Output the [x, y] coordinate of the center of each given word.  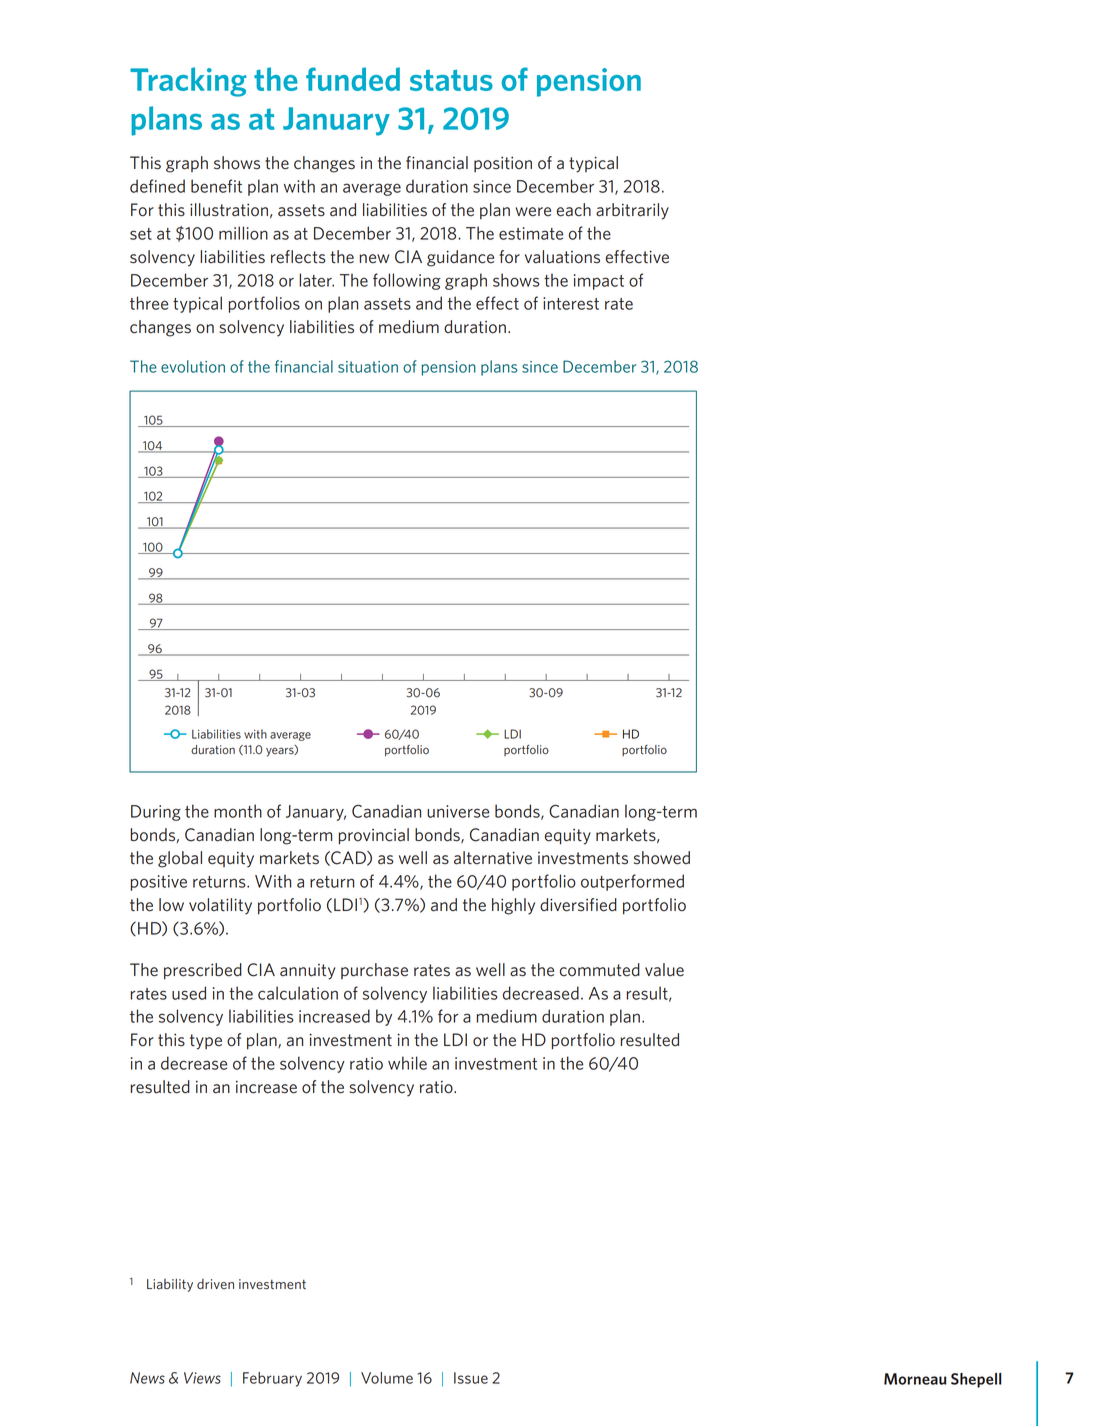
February [272, 1379]
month [238, 811]
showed [662, 858]
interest [571, 303]
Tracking [188, 82]
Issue [471, 1378]
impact [599, 282]
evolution [193, 366]
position [503, 164]
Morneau [915, 1379]
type [206, 1042]
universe [458, 811]
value [664, 970]
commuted [600, 970]
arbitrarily [632, 211]
